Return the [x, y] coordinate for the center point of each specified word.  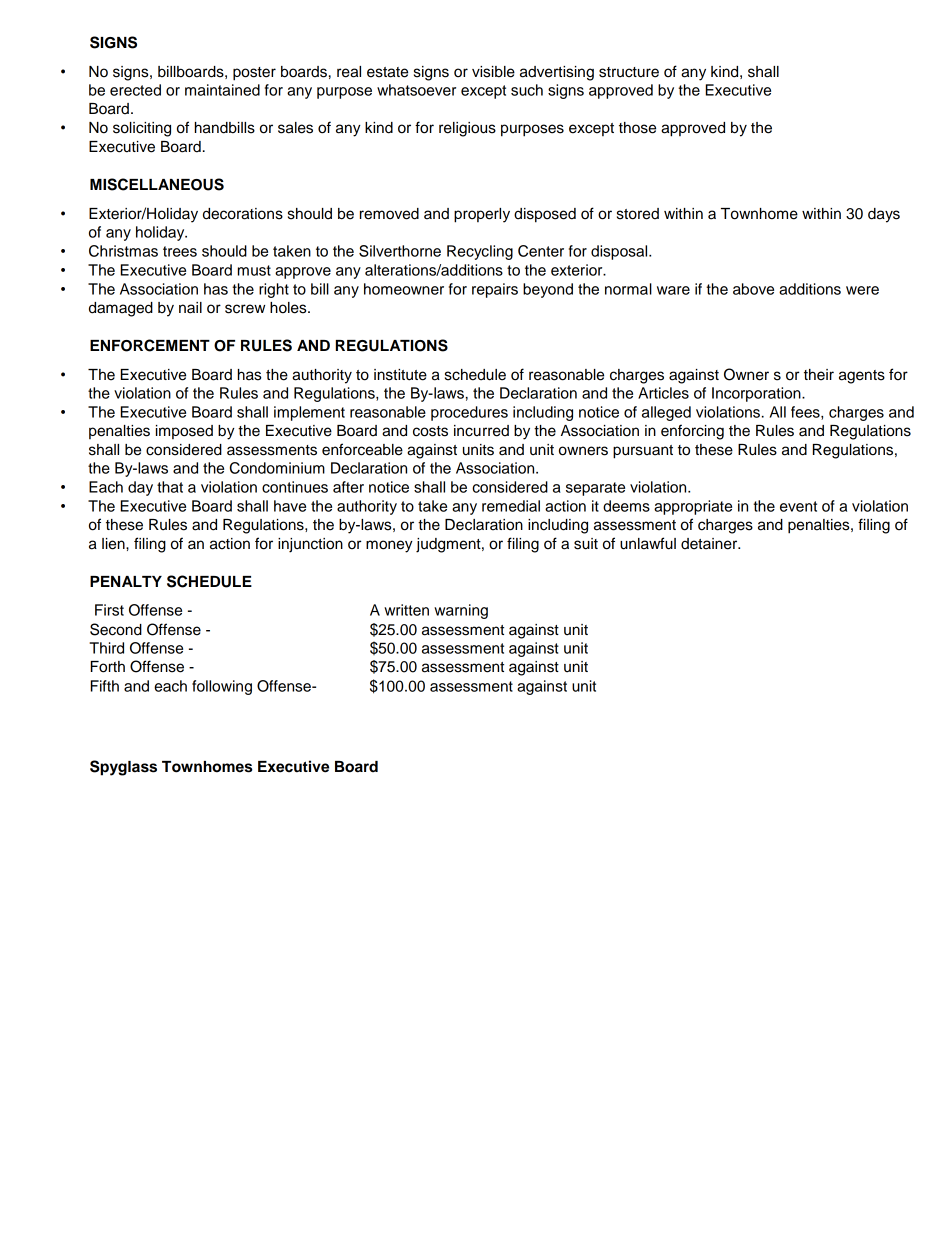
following [222, 687]
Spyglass [123, 768]
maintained [222, 90]
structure [629, 72]
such [527, 90]
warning [461, 611]
